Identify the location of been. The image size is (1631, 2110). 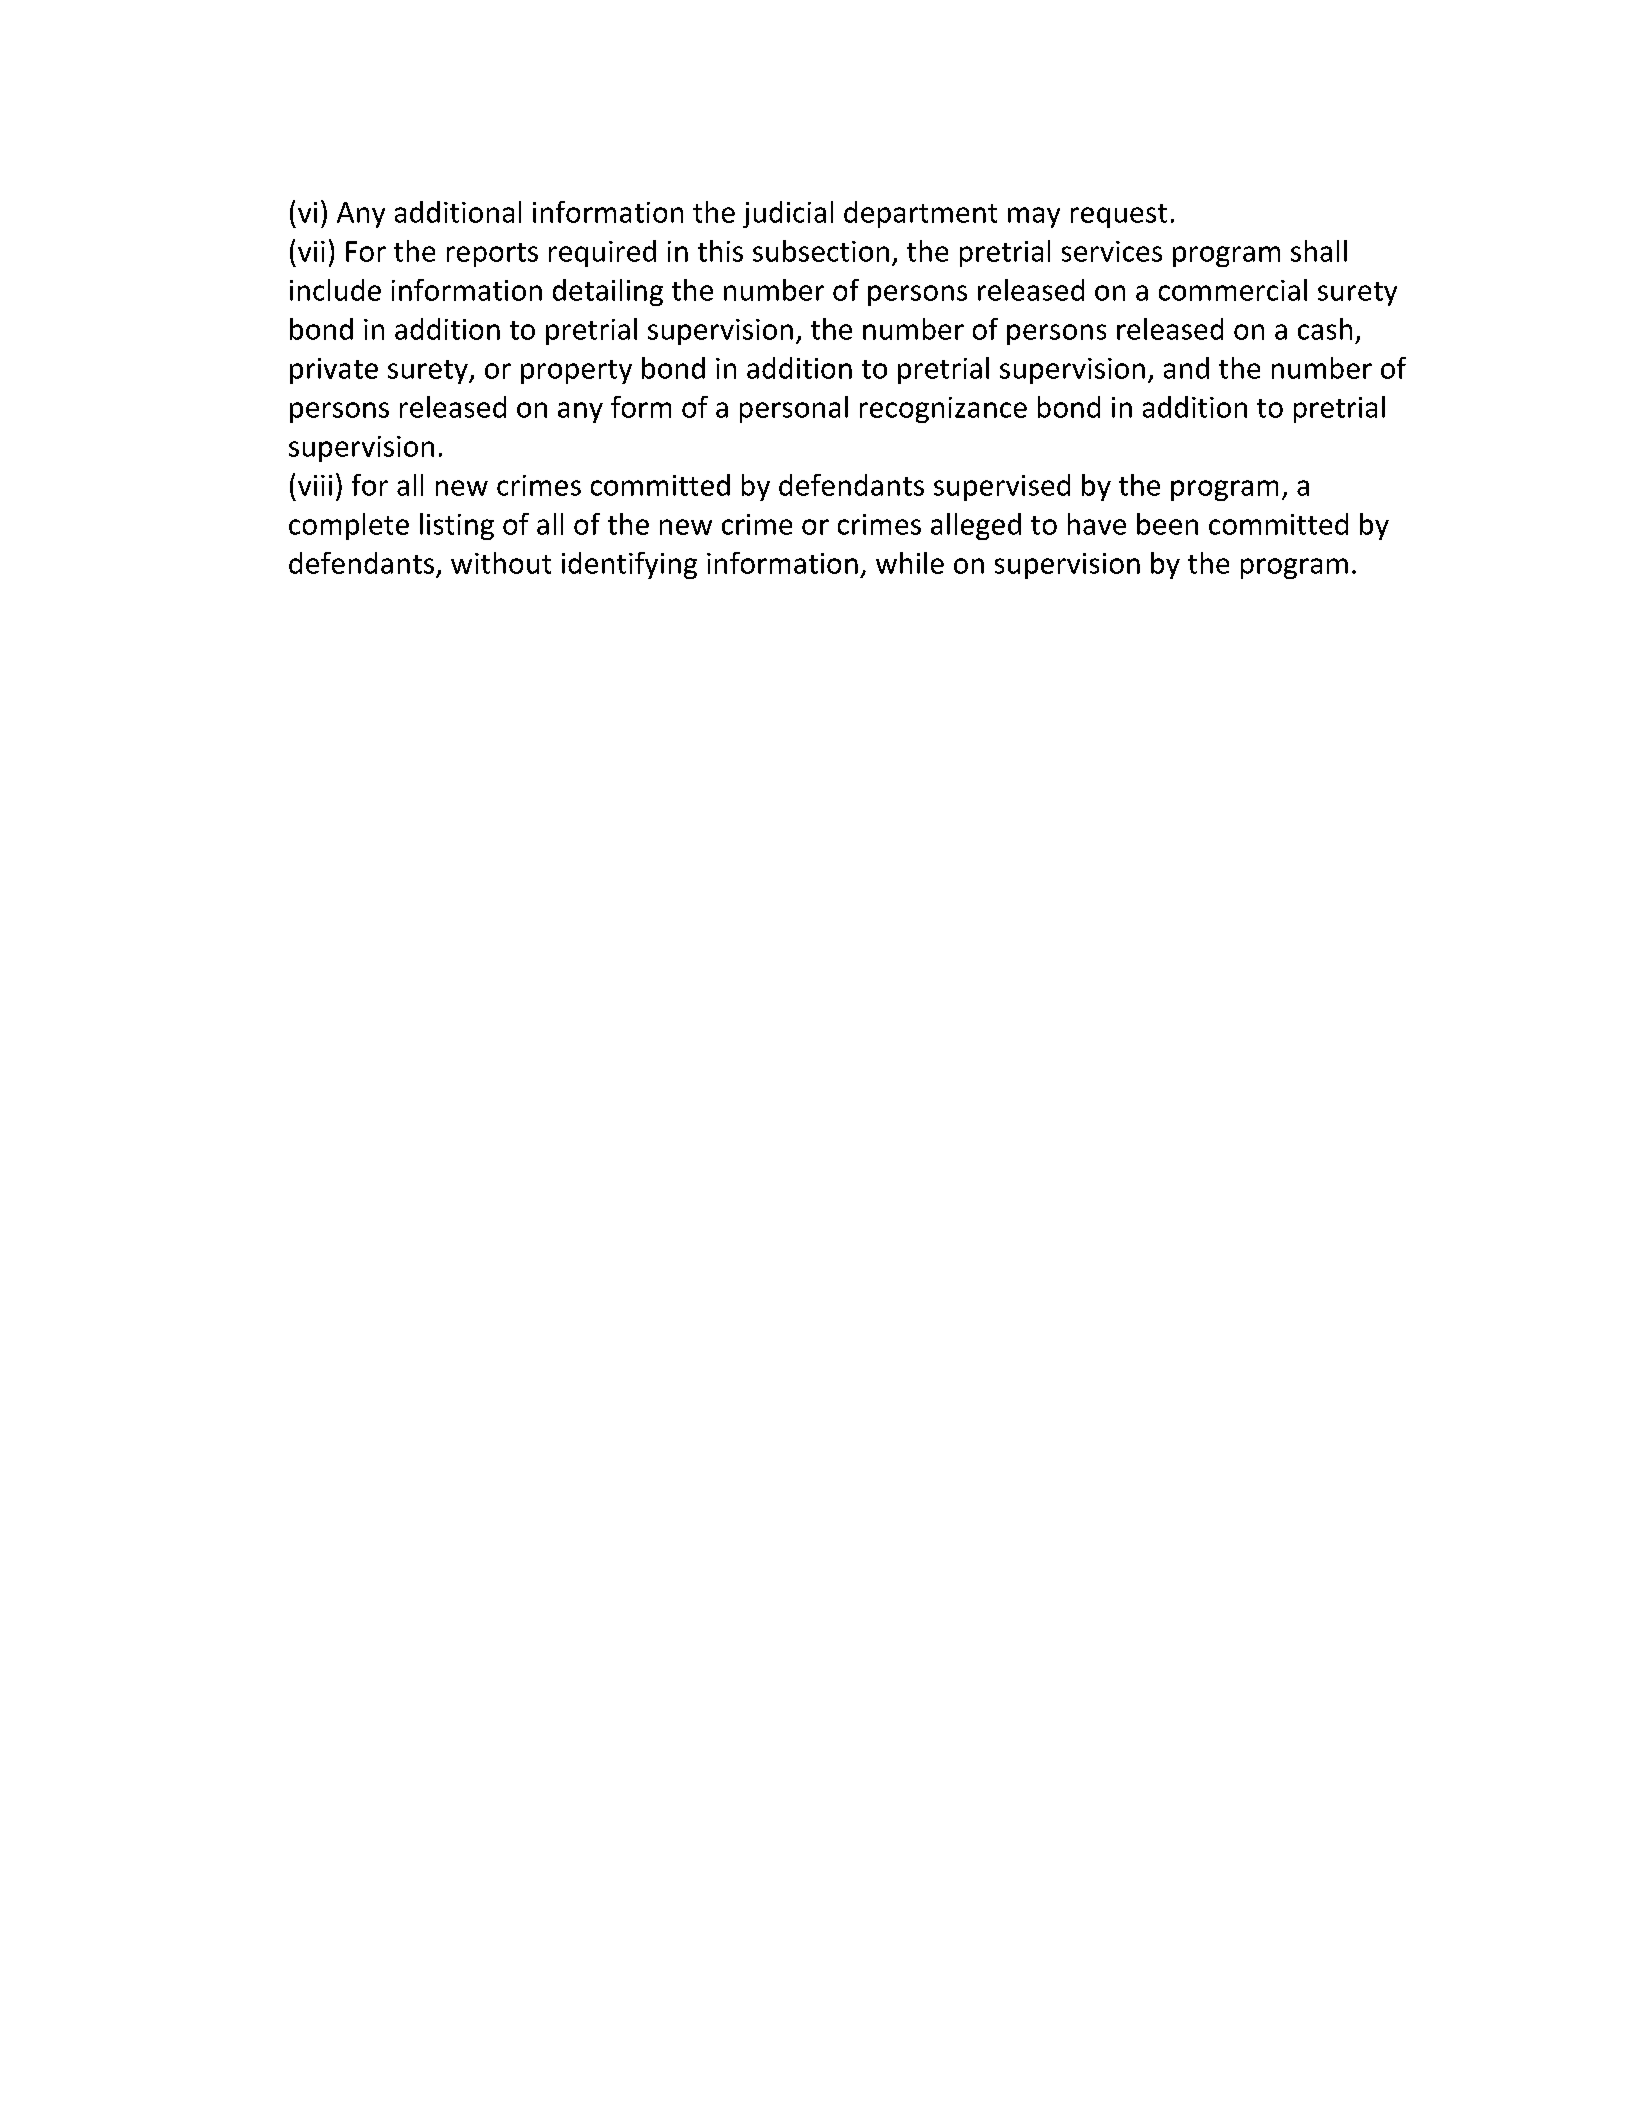
(1167, 524).
